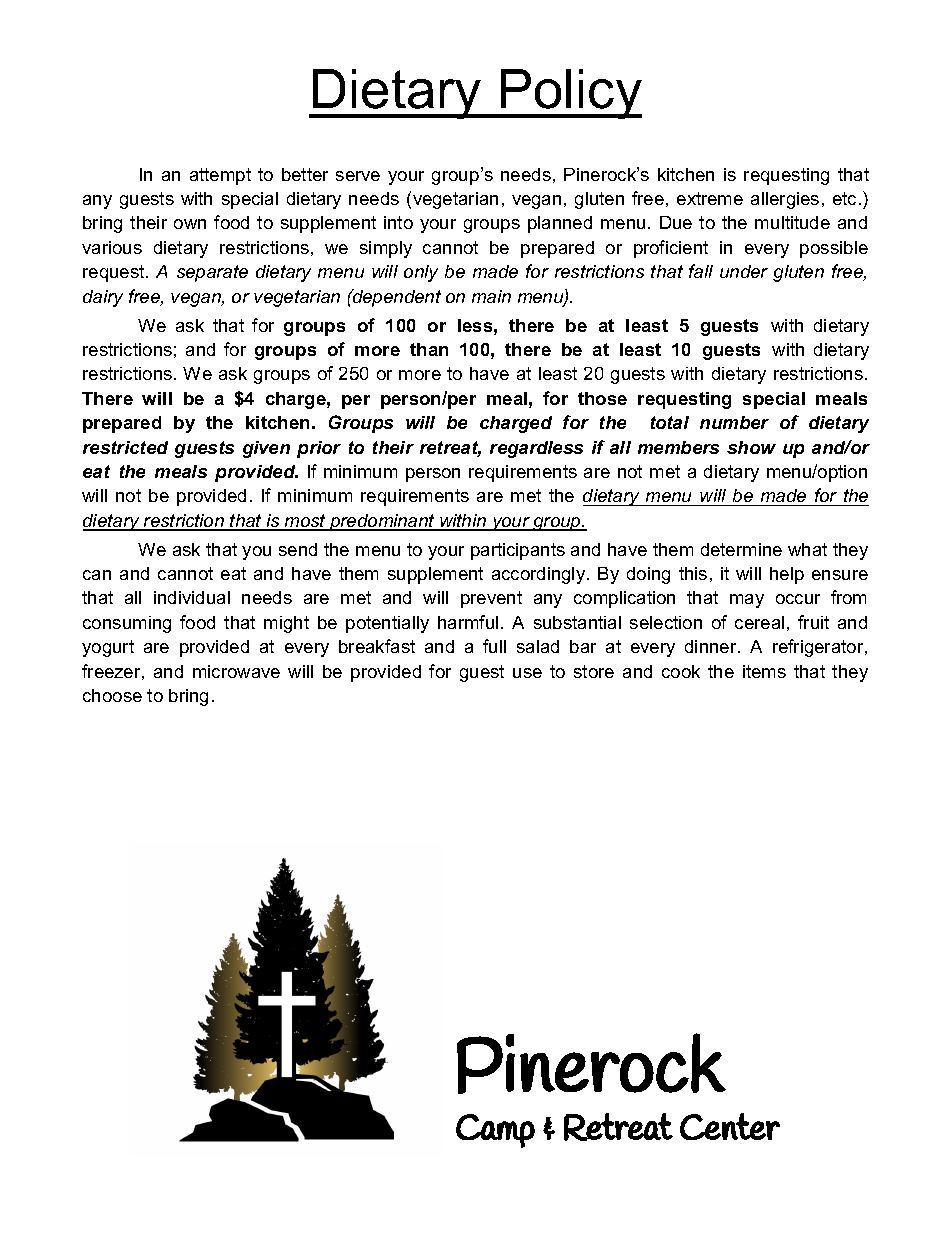  I want to click on attempt, so click(220, 176).
